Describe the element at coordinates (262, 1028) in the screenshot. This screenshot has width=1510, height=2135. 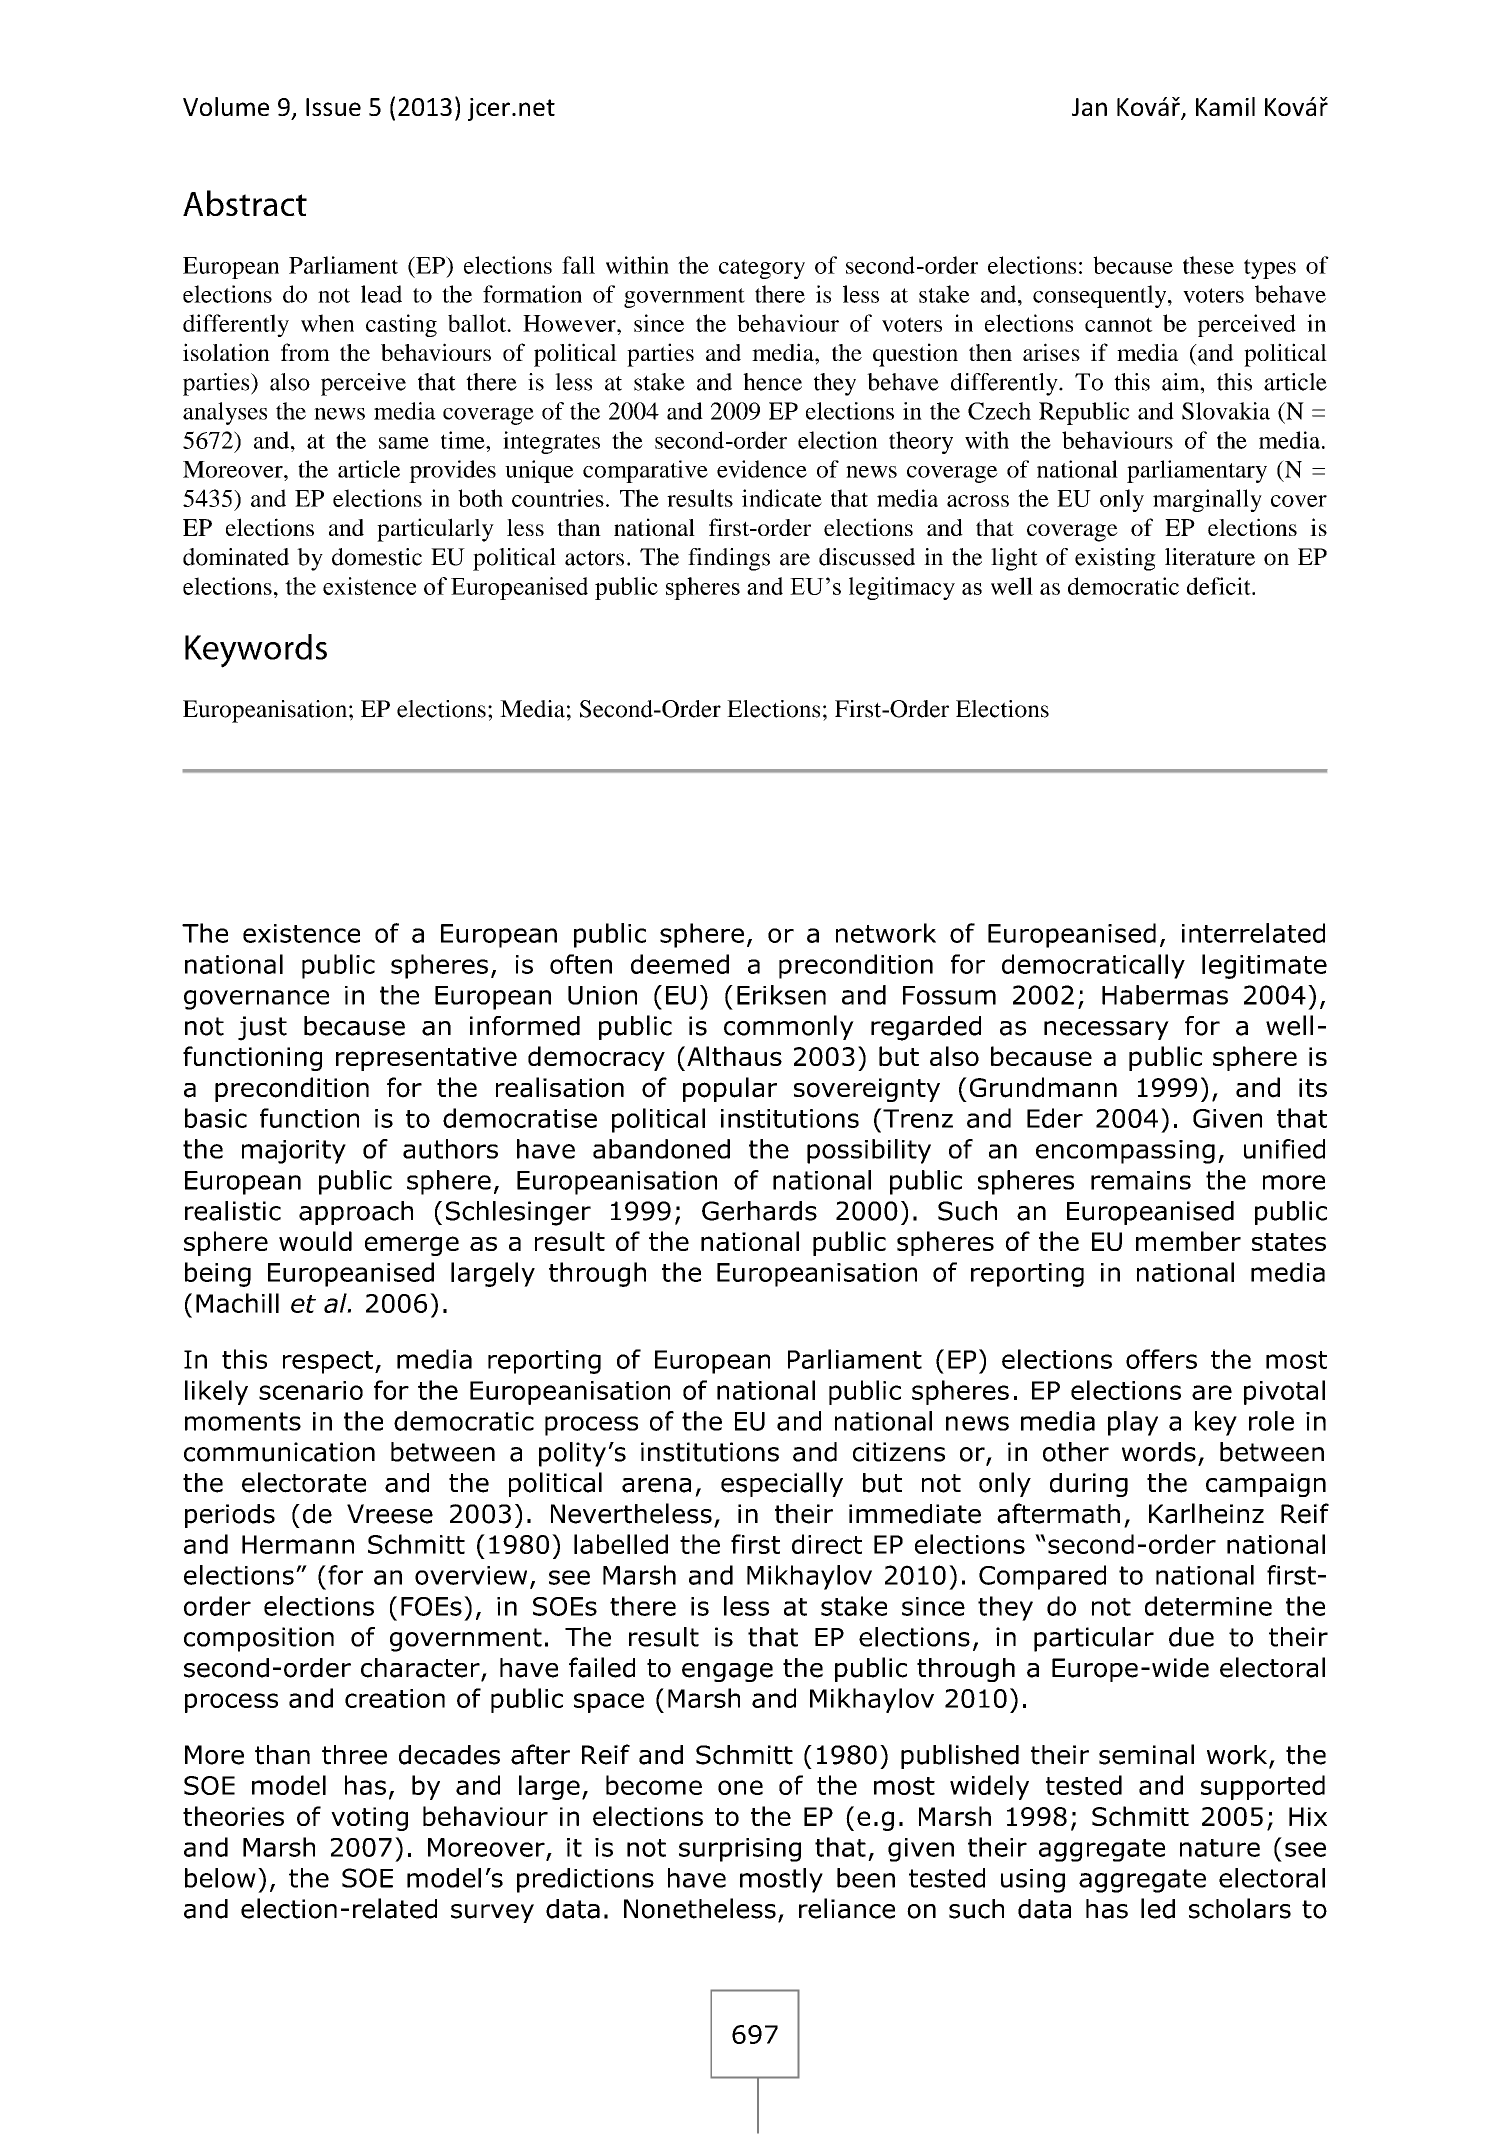
I see `just` at that location.
